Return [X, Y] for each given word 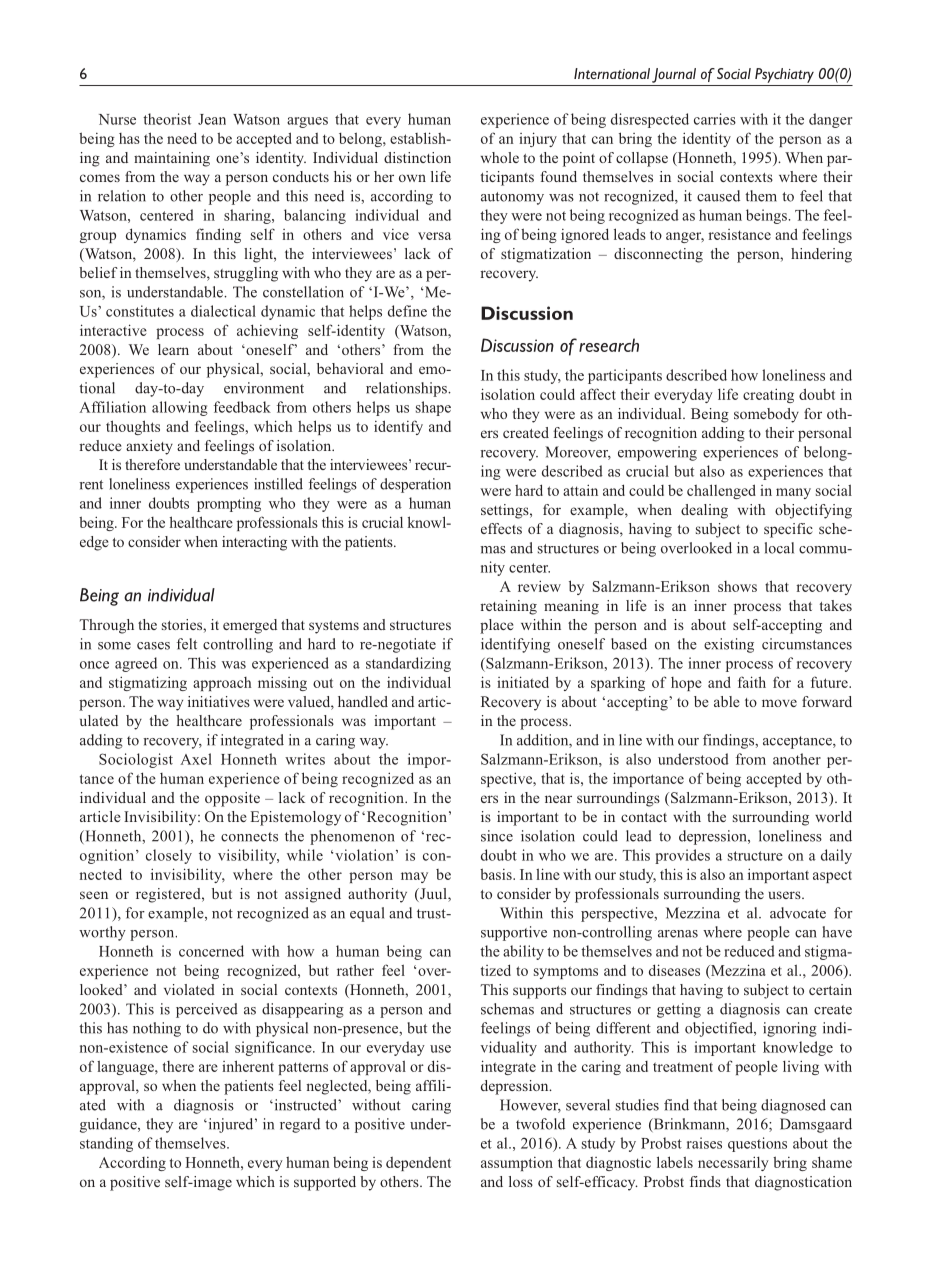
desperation [415, 485]
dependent [418, 1164]
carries [715, 119]
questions [757, 1144]
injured [231, 1125]
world [833, 816]
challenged [721, 491]
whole [500, 157]
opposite [232, 799]
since [497, 836]
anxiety [149, 447]
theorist [167, 119]
